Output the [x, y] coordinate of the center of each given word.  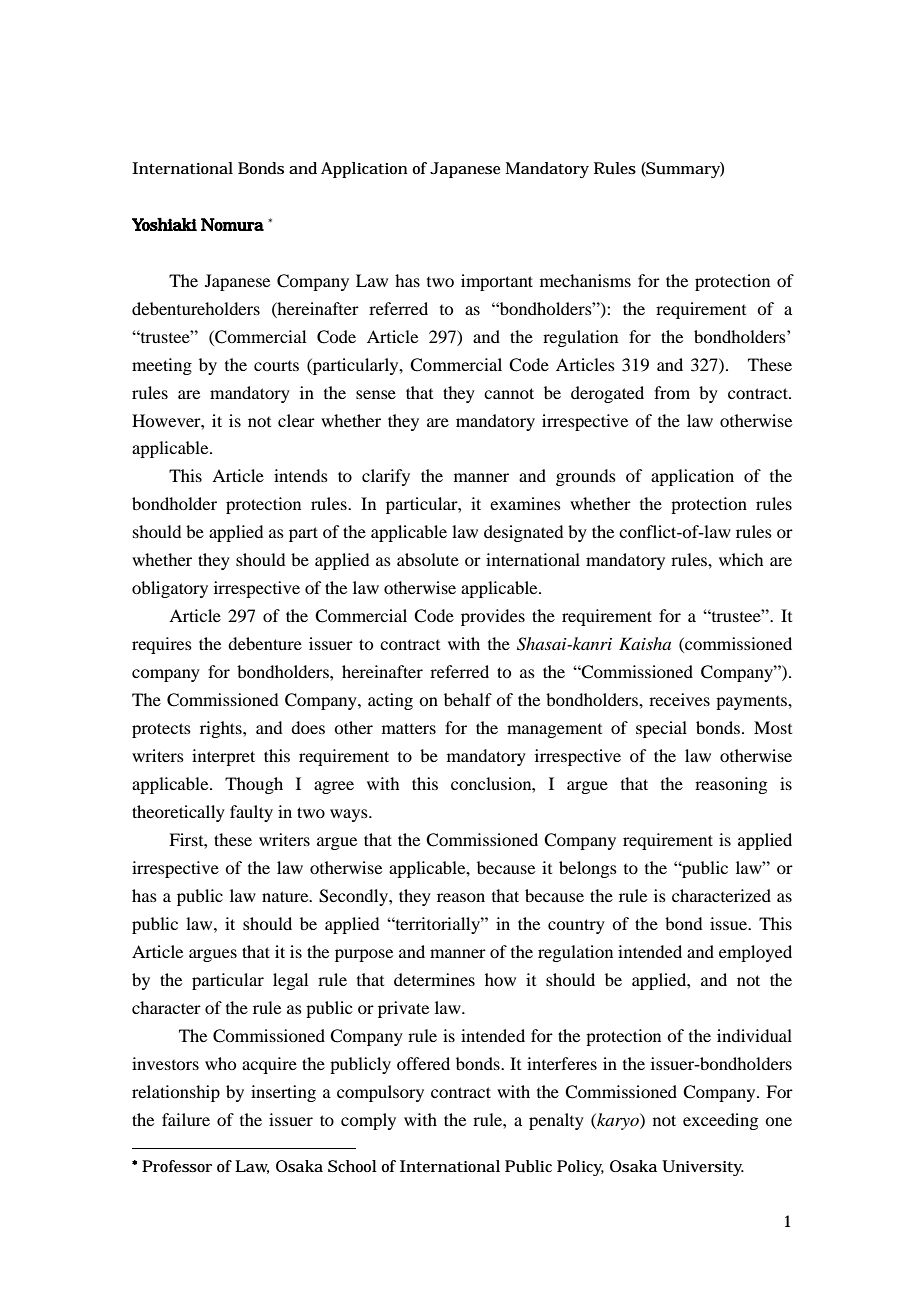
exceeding [720, 1121]
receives [679, 699]
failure [186, 1119]
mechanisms [585, 280]
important [497, 282]
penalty [556, 1121]
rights [222, 729]
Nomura [232, 224]
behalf [468, 699]
